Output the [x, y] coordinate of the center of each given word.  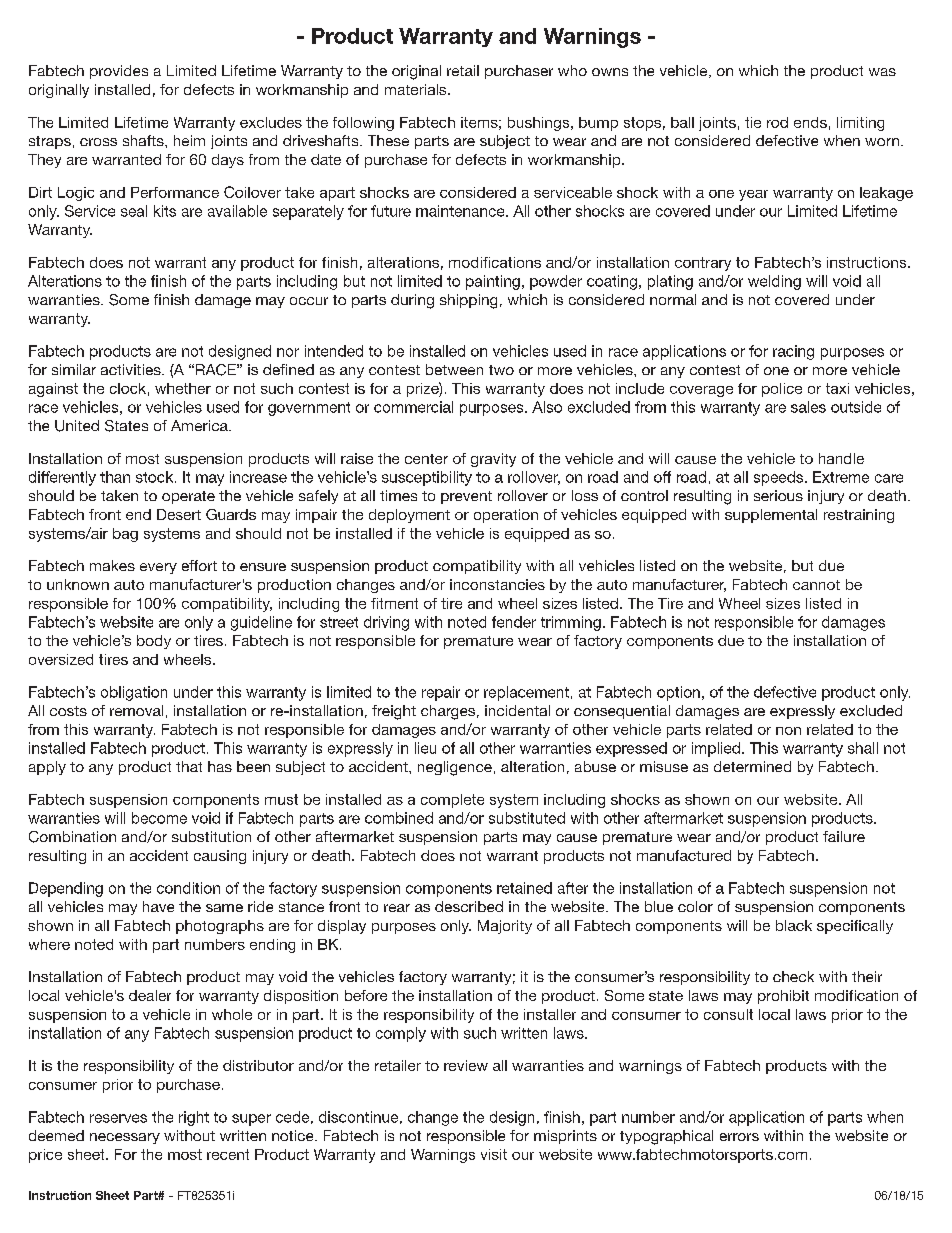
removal [136, 710]
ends [810, 122]
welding [774, 282]
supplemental [771, 516]
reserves [118, 1118]
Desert [179, 514]
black [794, 925]
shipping [468, 301]
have [158, 906]
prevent [466, 497]
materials [417, 89]
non [788, 731]
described [469, 906]
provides [119, 72]
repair [441, 693]
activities [132, 369]
